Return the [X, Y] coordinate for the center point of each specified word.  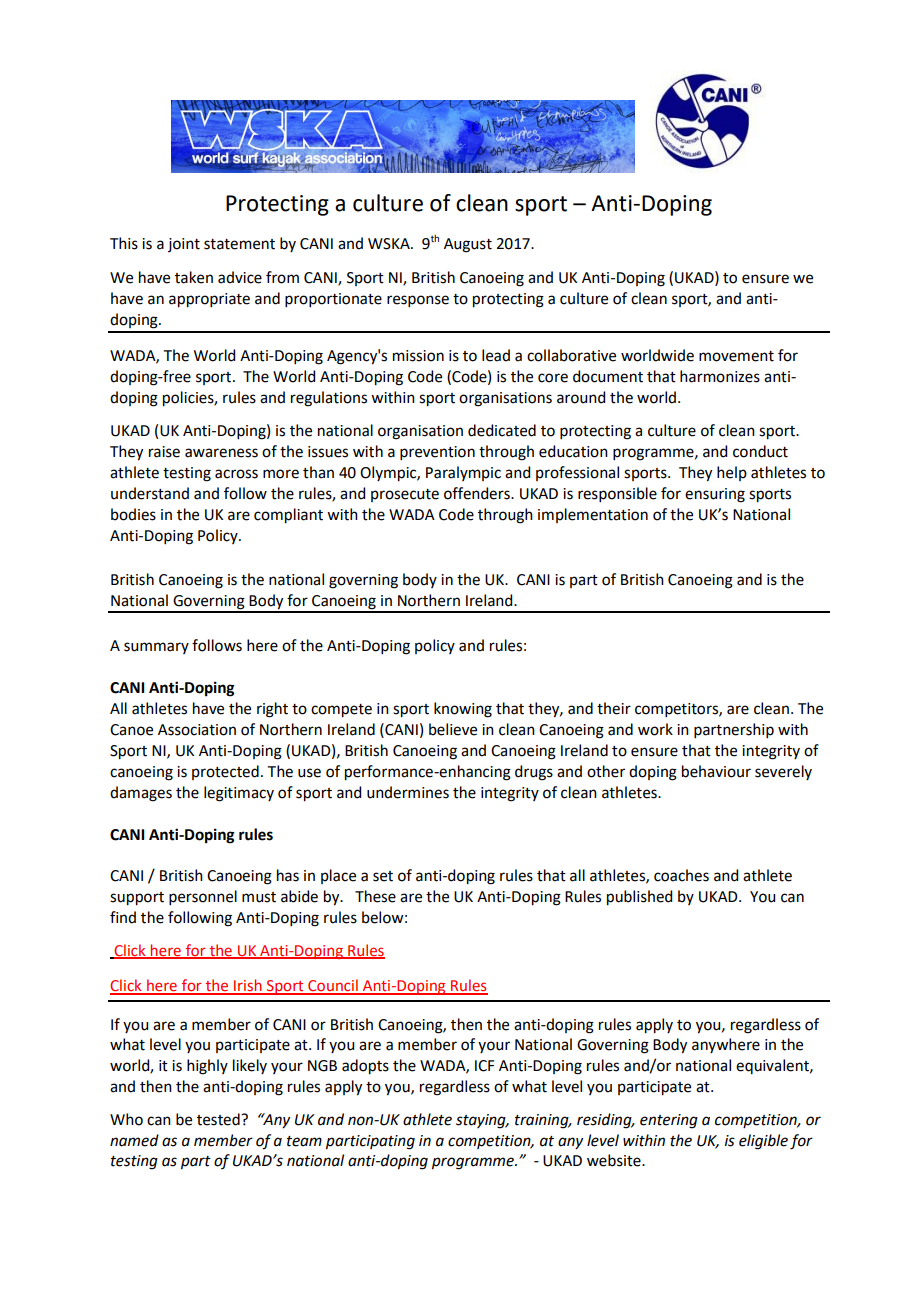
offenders [478, 493]
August [468, 245]
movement [736, 356]
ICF [484, 1066]
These [375, 896]
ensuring [715, 495]
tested [219, 1119]
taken [194, 277]
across [236, 474]
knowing [463, 710]
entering [669, 1121]
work [655, 729]
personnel [203, 897]
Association [197, 730]
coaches [681, 875]
